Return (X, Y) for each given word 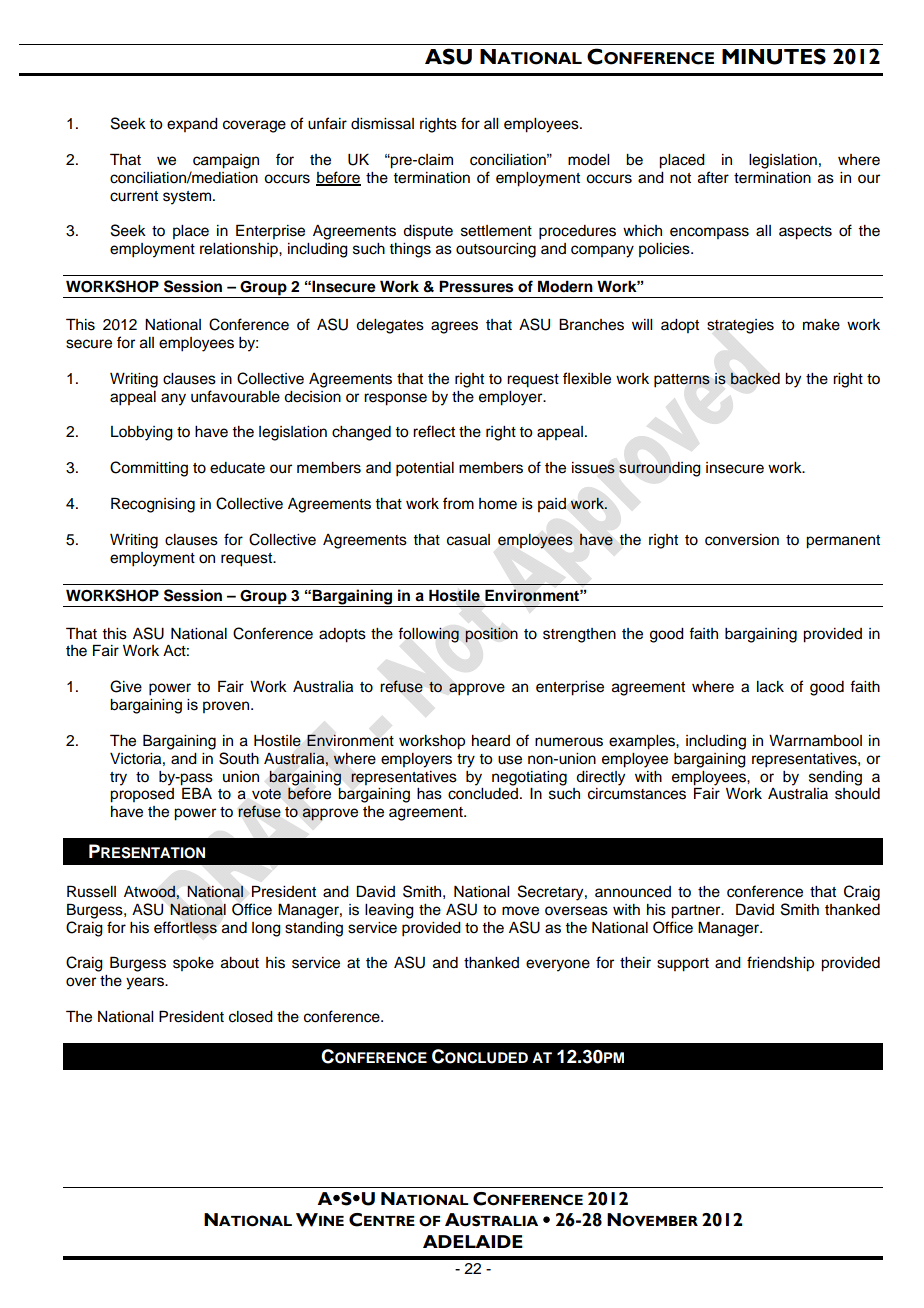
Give (126, 686)
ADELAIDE (473, 1241)
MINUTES (774, 56)
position (491, 635)
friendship (780, 964)
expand (192, 125)
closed (251, 1017)
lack (770, 687)
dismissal (382, 124)
